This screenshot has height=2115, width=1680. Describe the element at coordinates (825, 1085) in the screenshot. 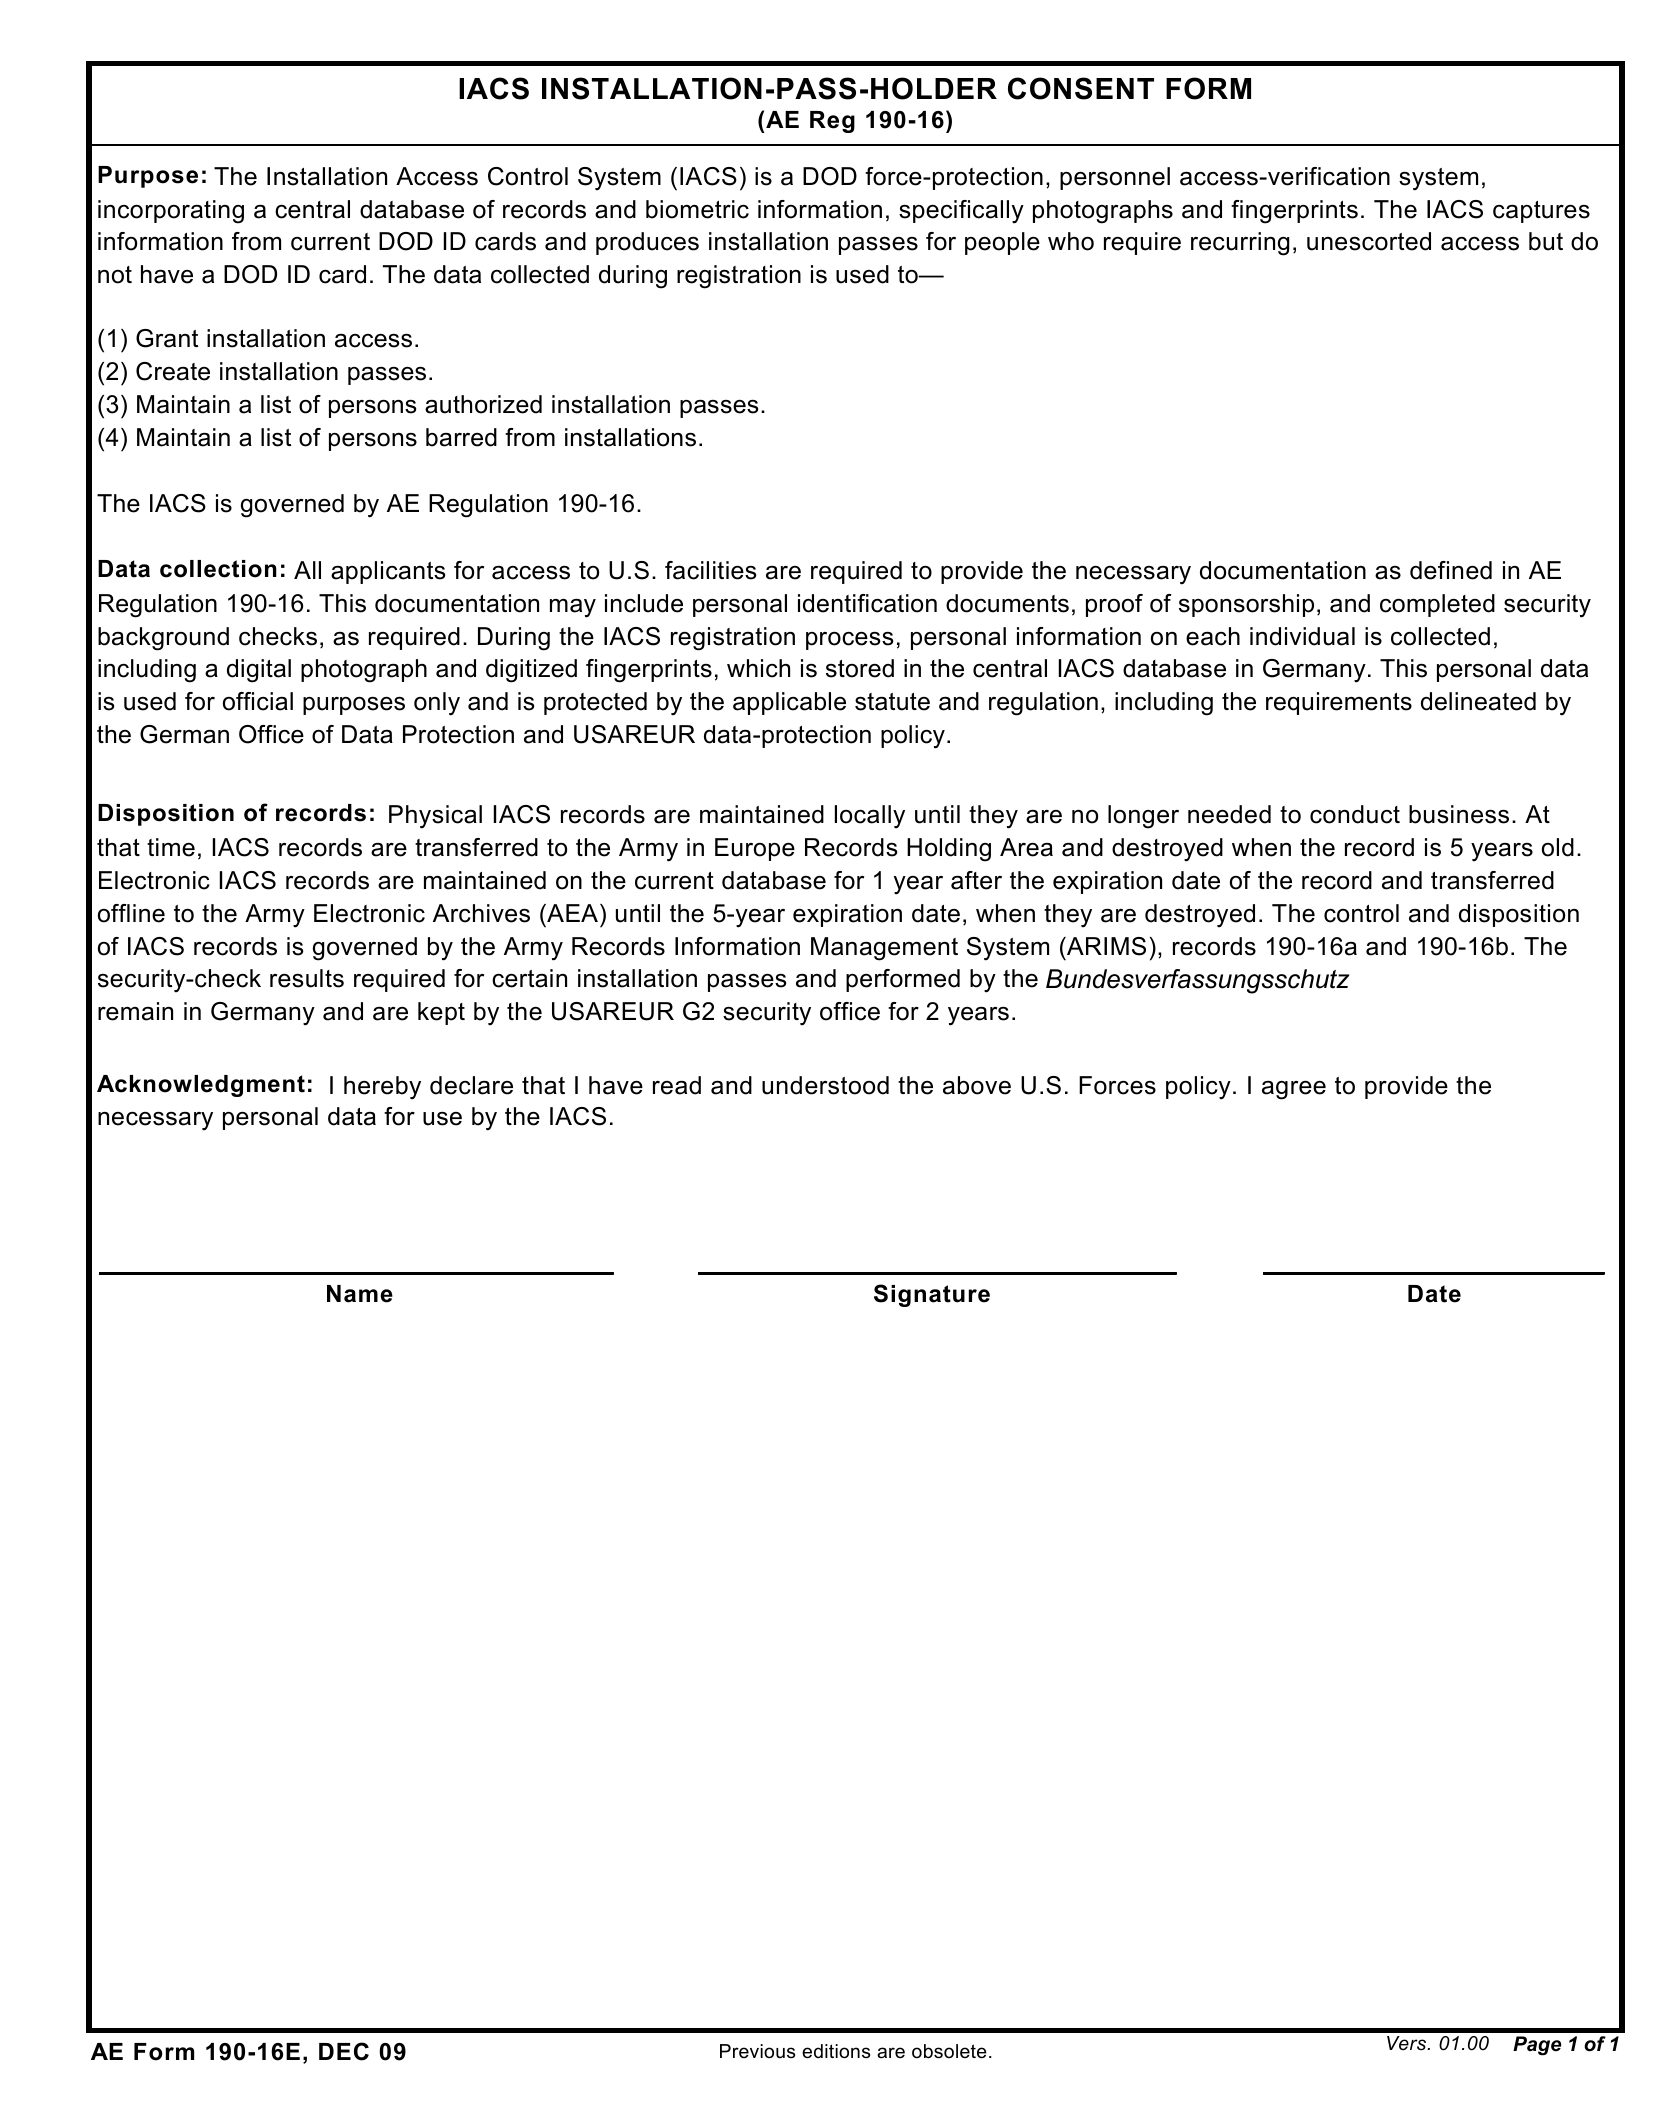

I see `understood` at that location.
